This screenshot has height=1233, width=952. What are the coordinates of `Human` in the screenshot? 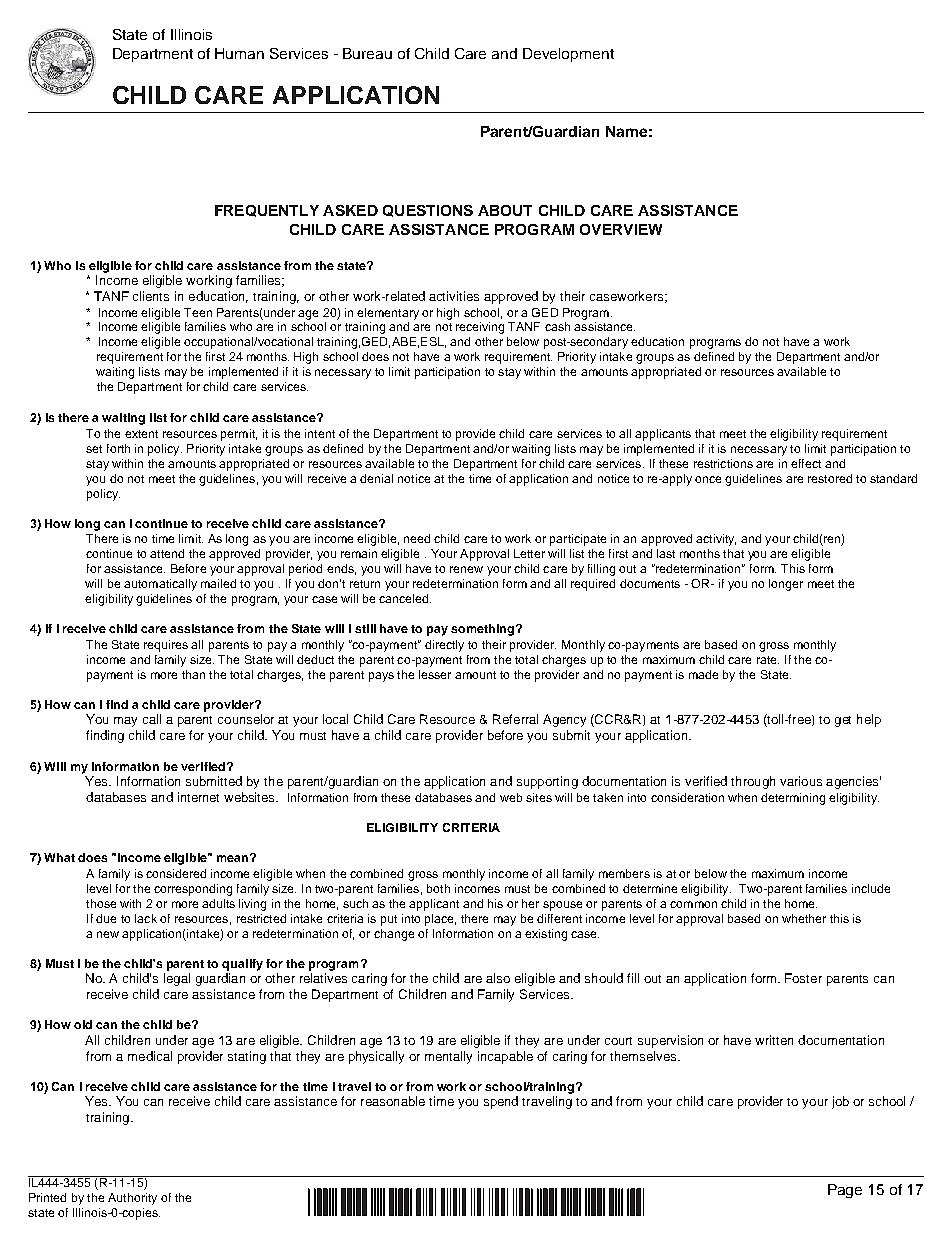 It's located at (239, 53).
